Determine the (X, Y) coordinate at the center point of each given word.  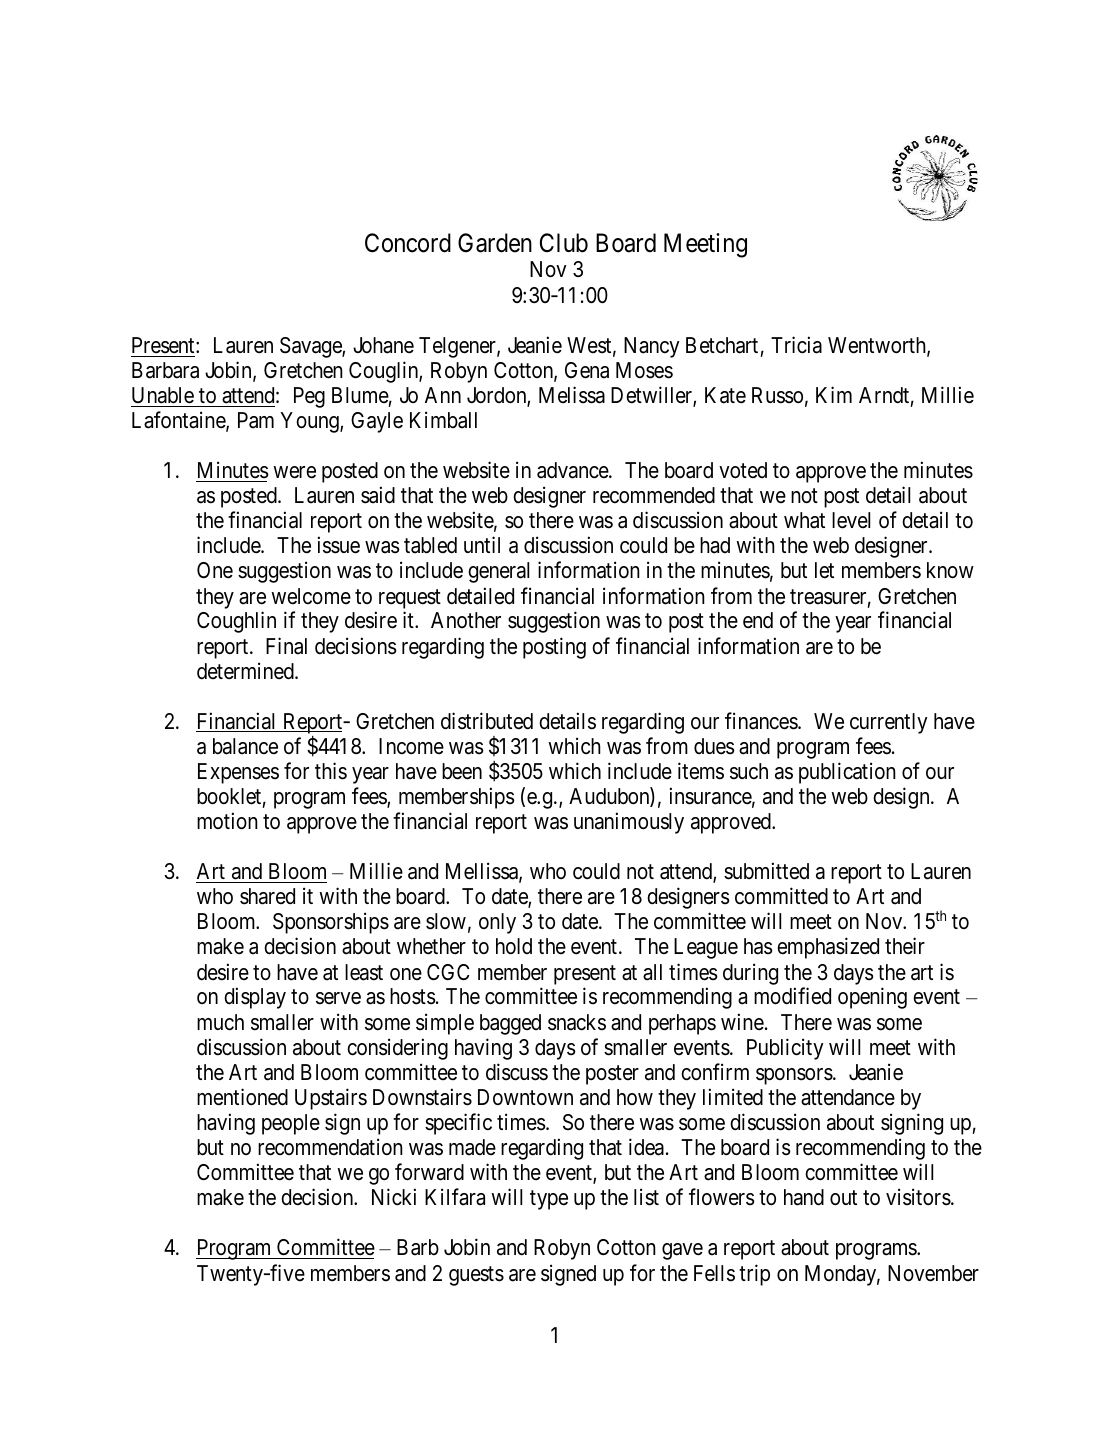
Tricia (796, 345)
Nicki (394, 1197)
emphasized (828, 948)
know (950, 570)
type (549, 1200)
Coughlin (236, 622)
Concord (408, 243)
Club (564, 243)
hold (514, 946)
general (498, 572)
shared (267, 896)
